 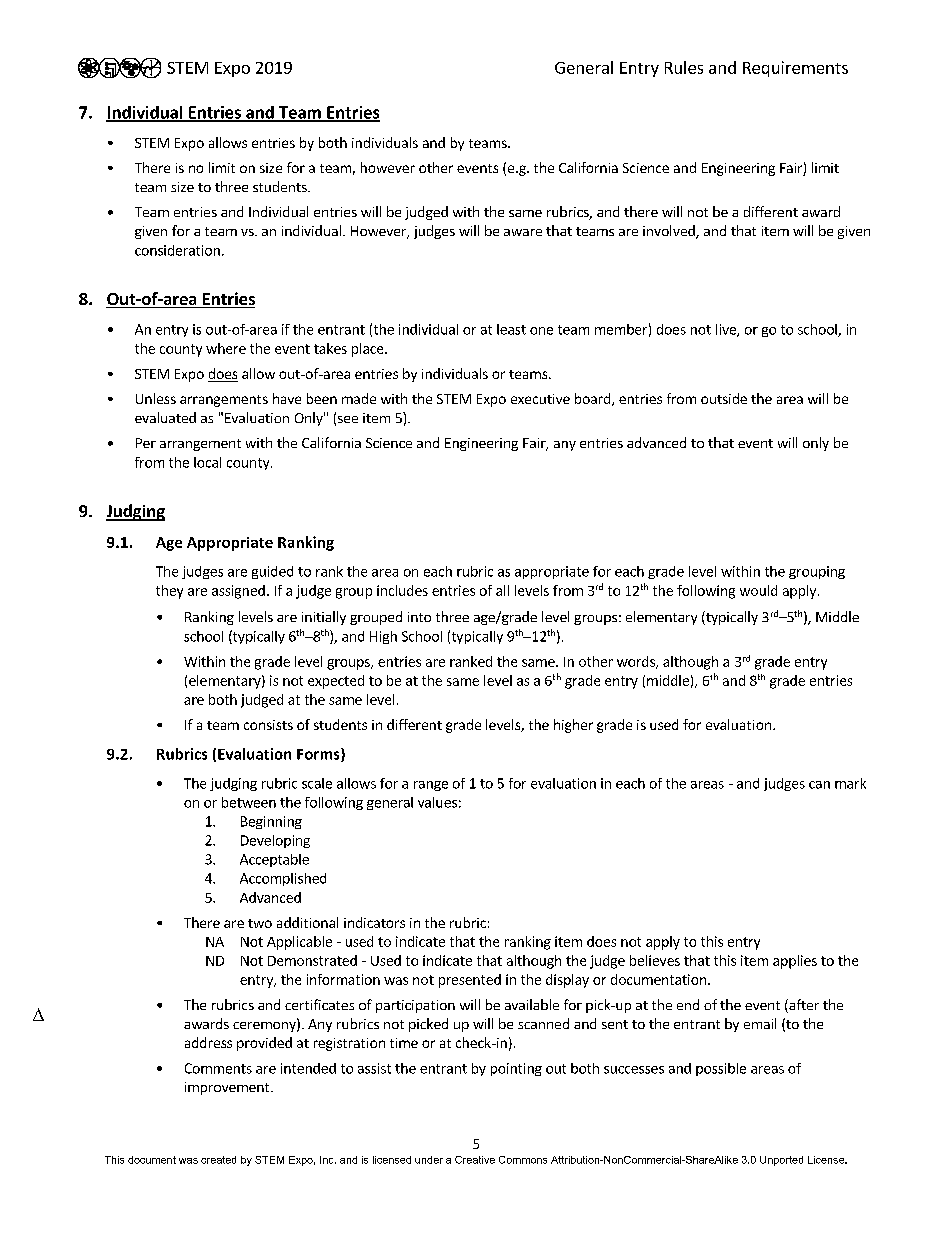 What do you see at coordinates (177, 250) in the image?
I see `consideration` at bounding box center [177, 250].
